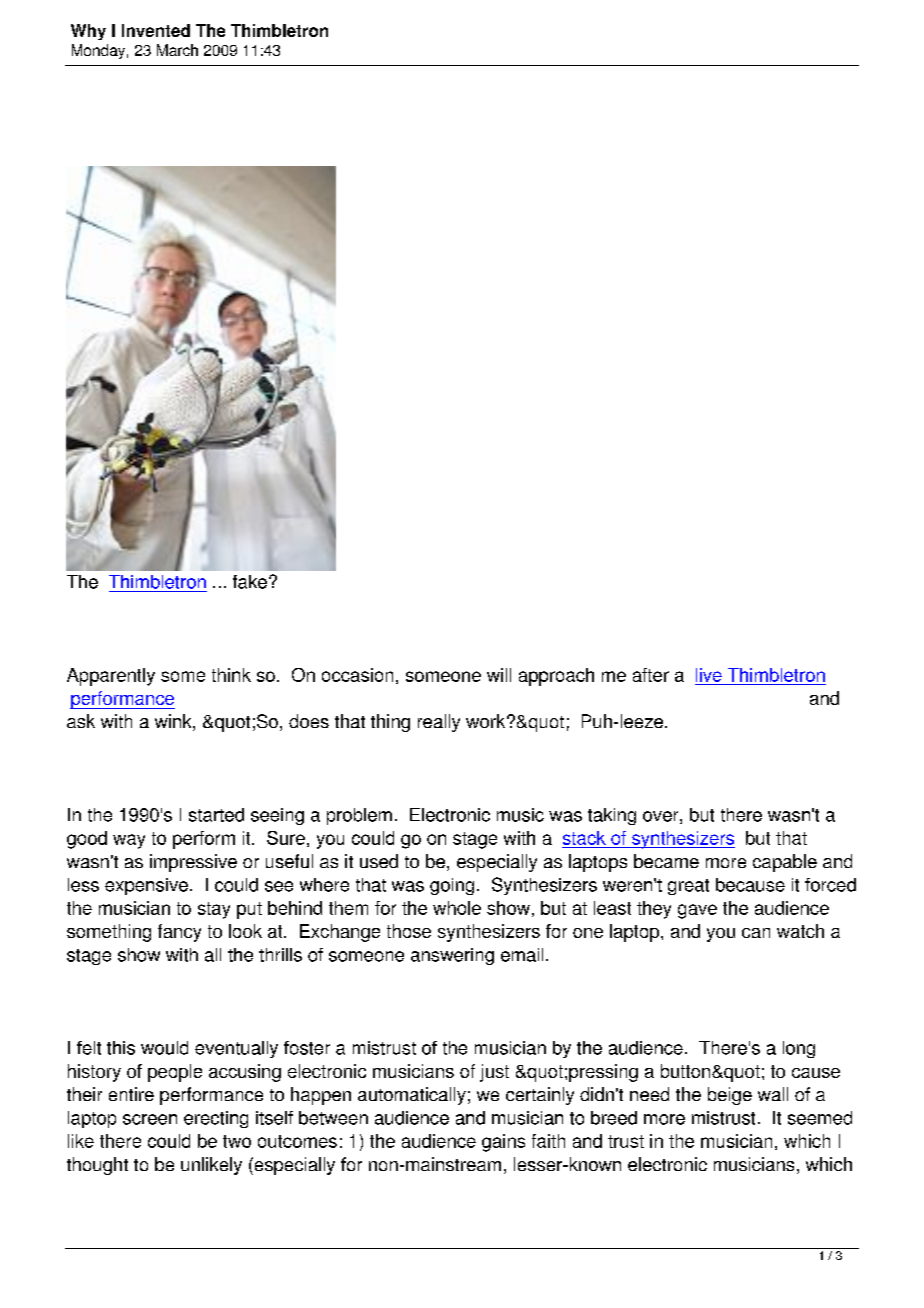 This page has height=1308, width=924. What do you see at coordinates (499, 675) in the page?
I see `will` at bounding box center [499, 675].
